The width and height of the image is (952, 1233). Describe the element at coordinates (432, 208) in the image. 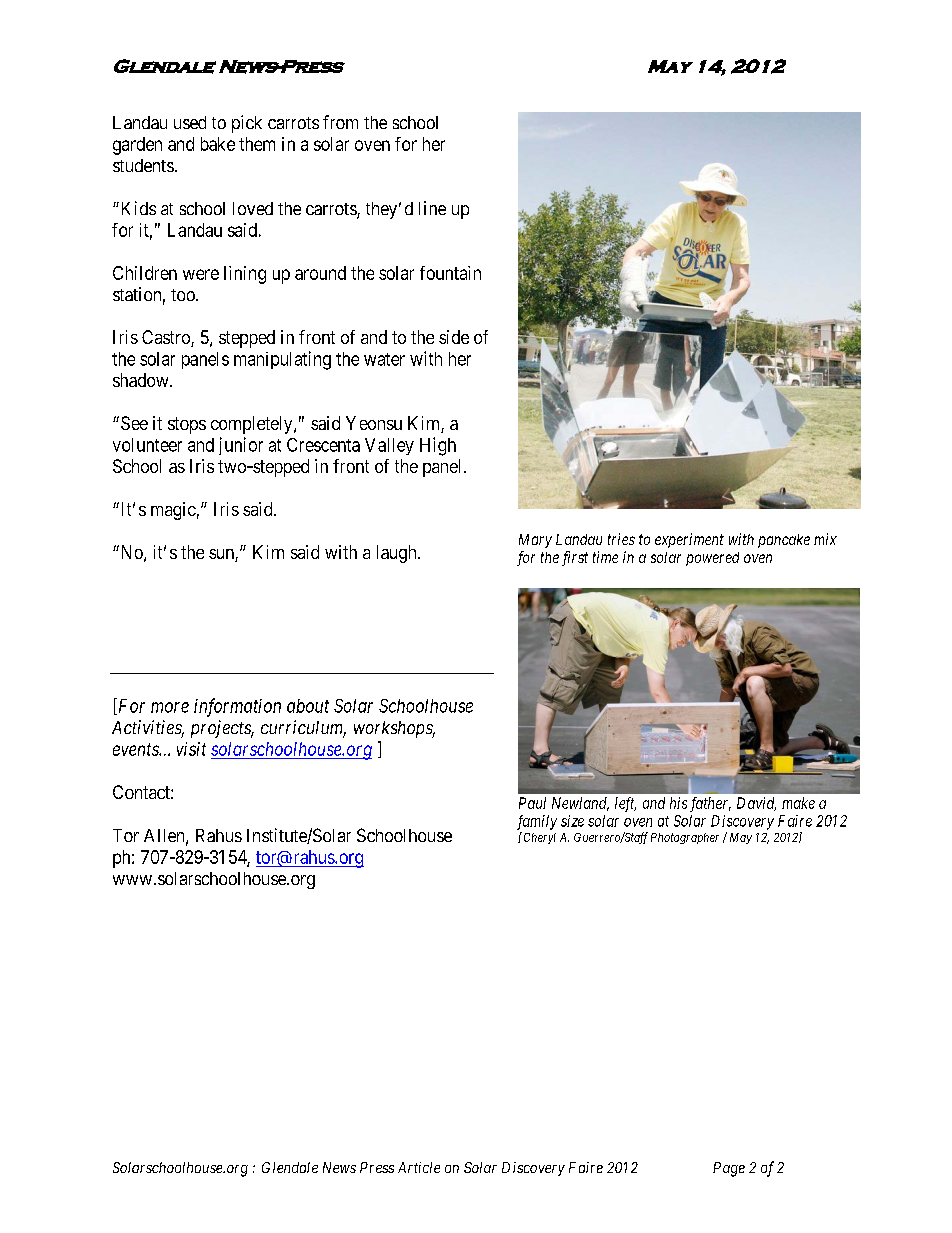

I see `line` at that location.
